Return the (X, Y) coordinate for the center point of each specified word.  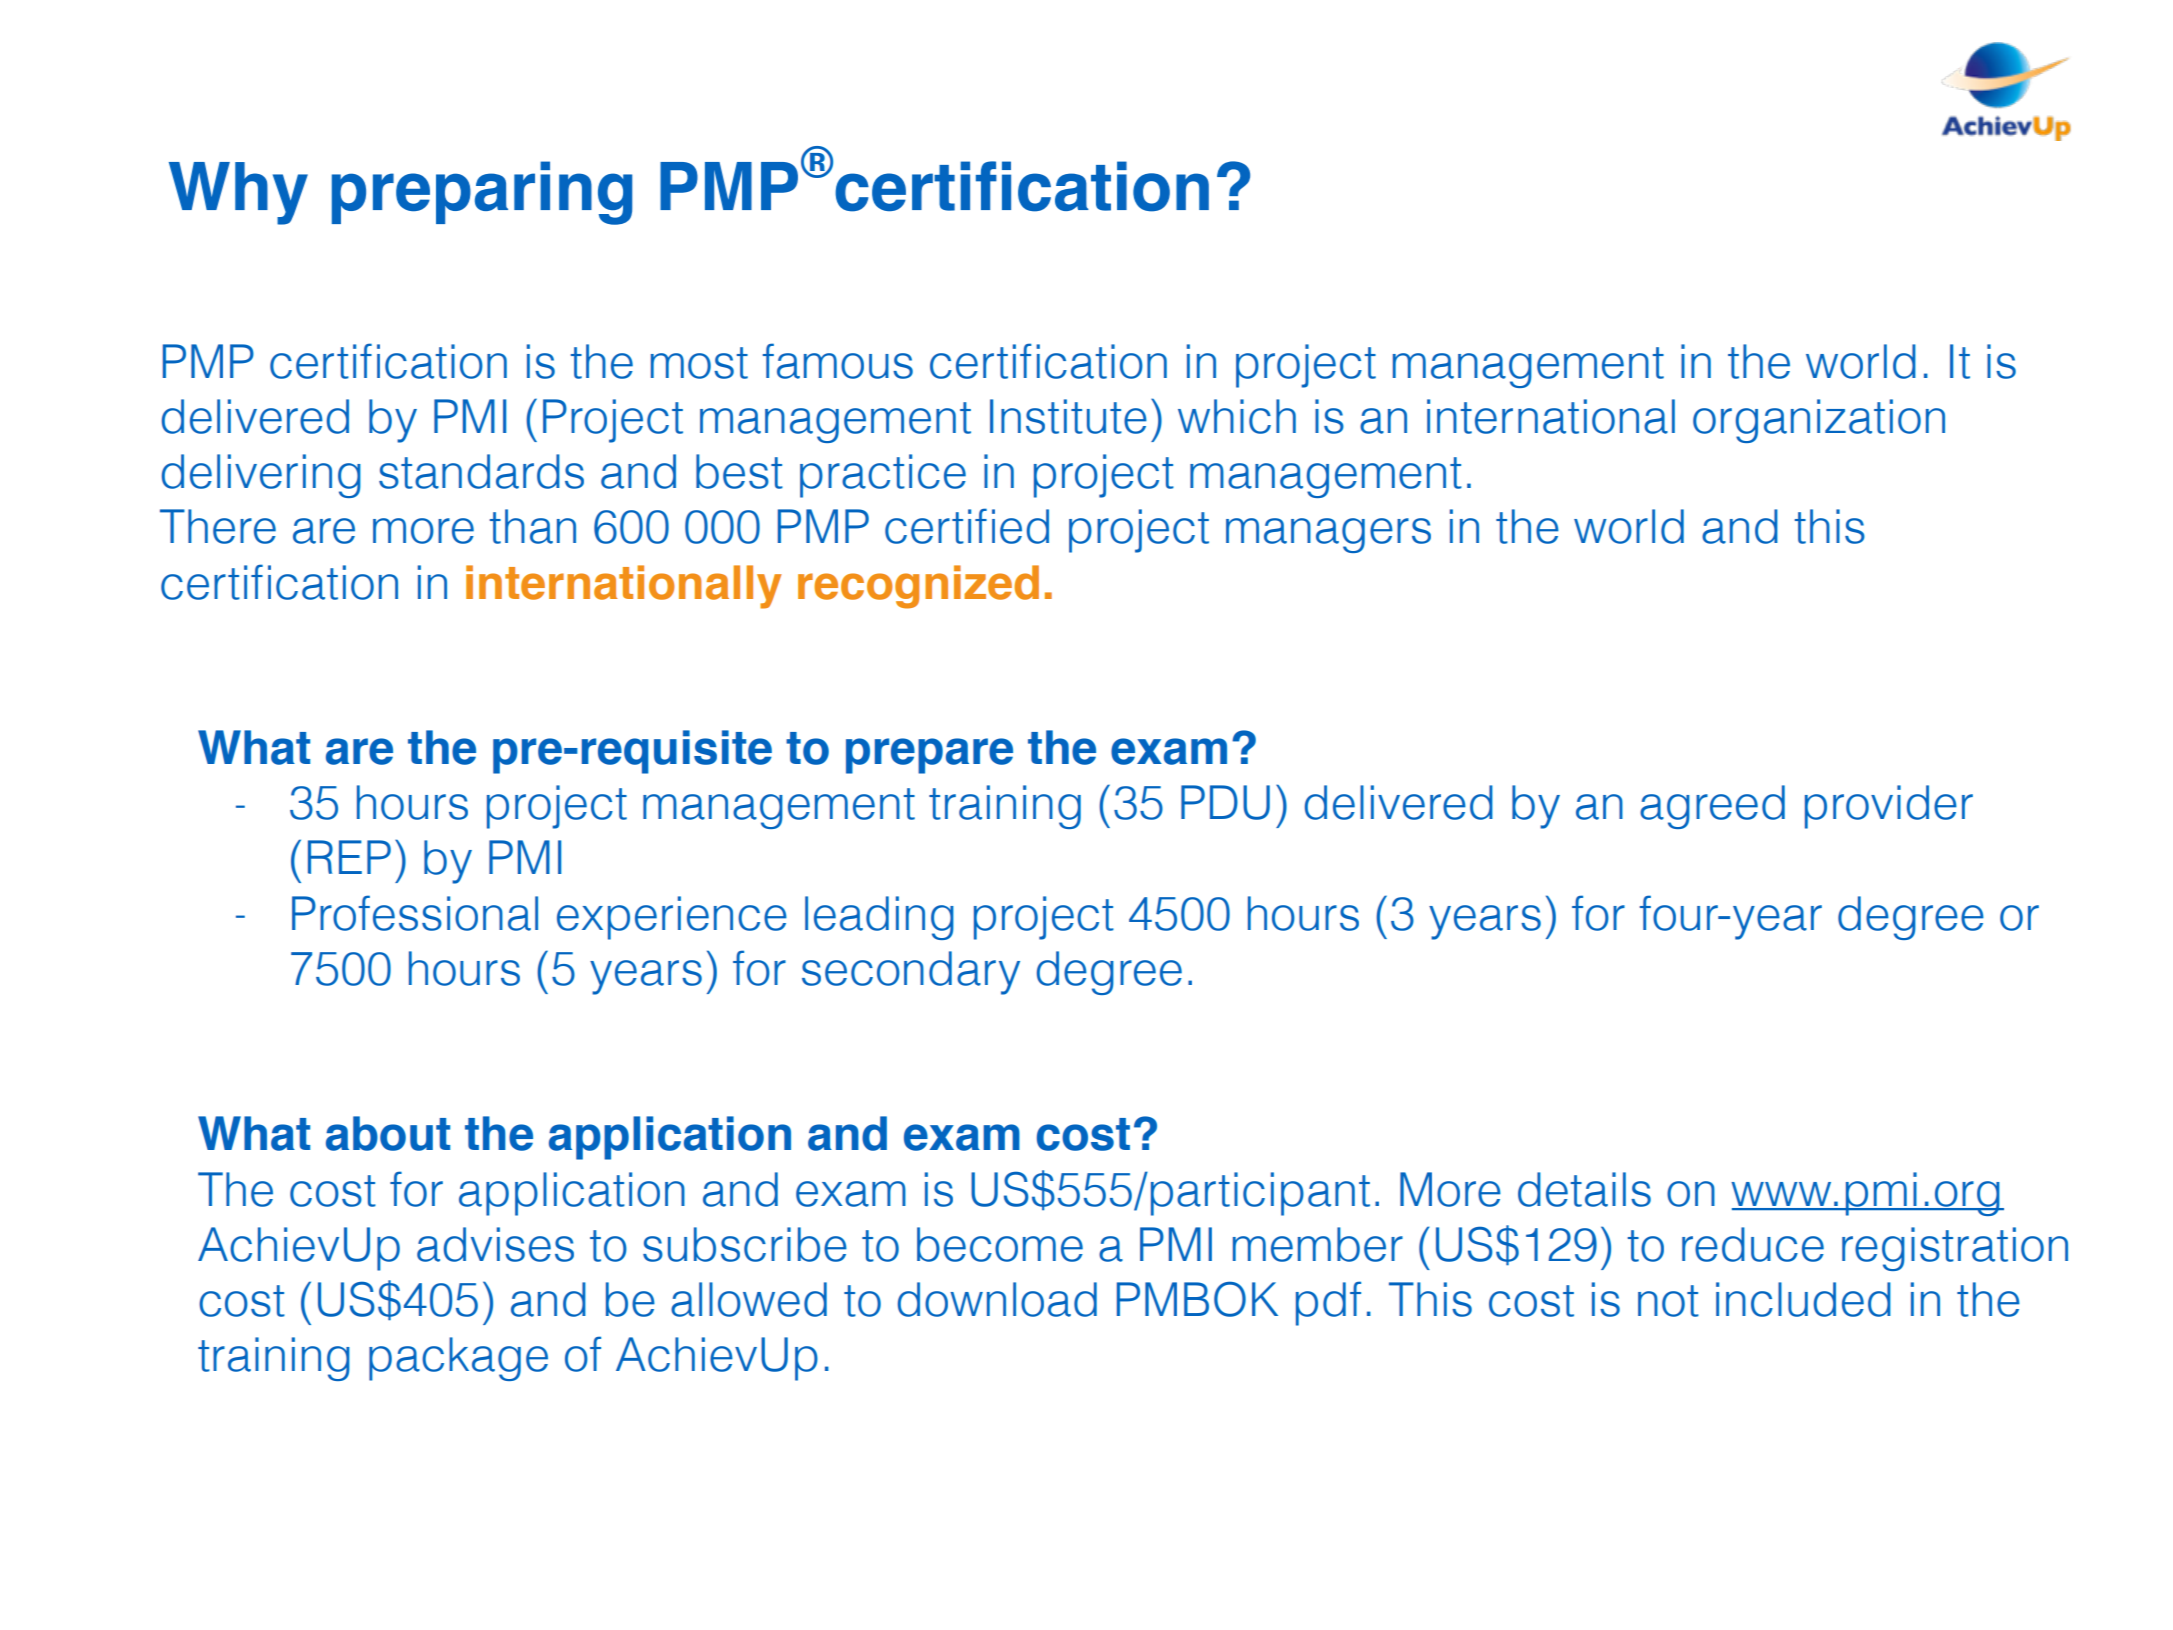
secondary (911, 973)
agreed (1712, 807)
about (388, 1133)
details (1584, 1189)
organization (1819, 421)
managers (1328, 535)
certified (967, 526)
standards (481, 471)
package (458, 1359)
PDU (1225, 802)
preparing (482, 193)
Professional (415, 913)
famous (838, 361)
